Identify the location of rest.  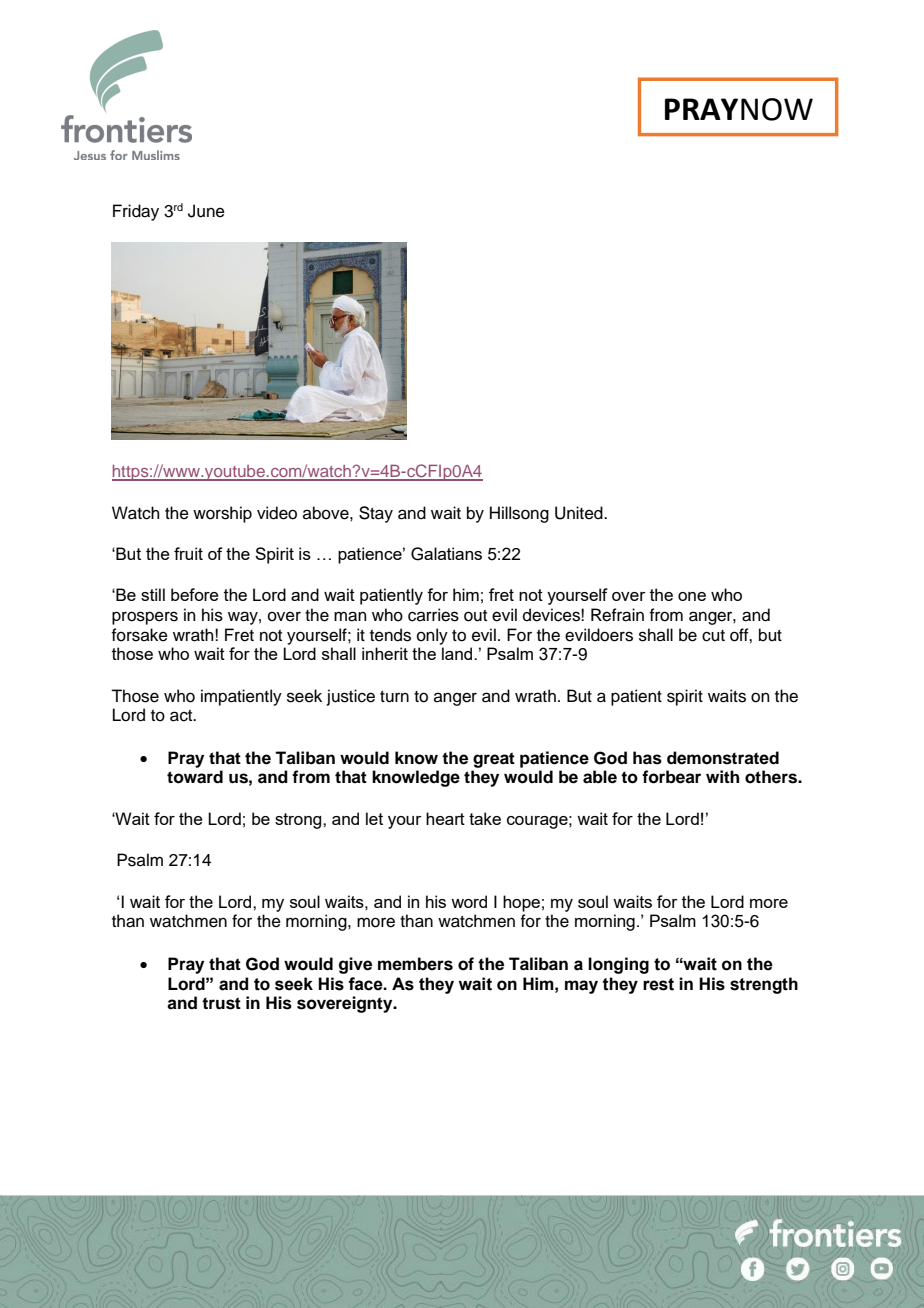
(658, 984).
